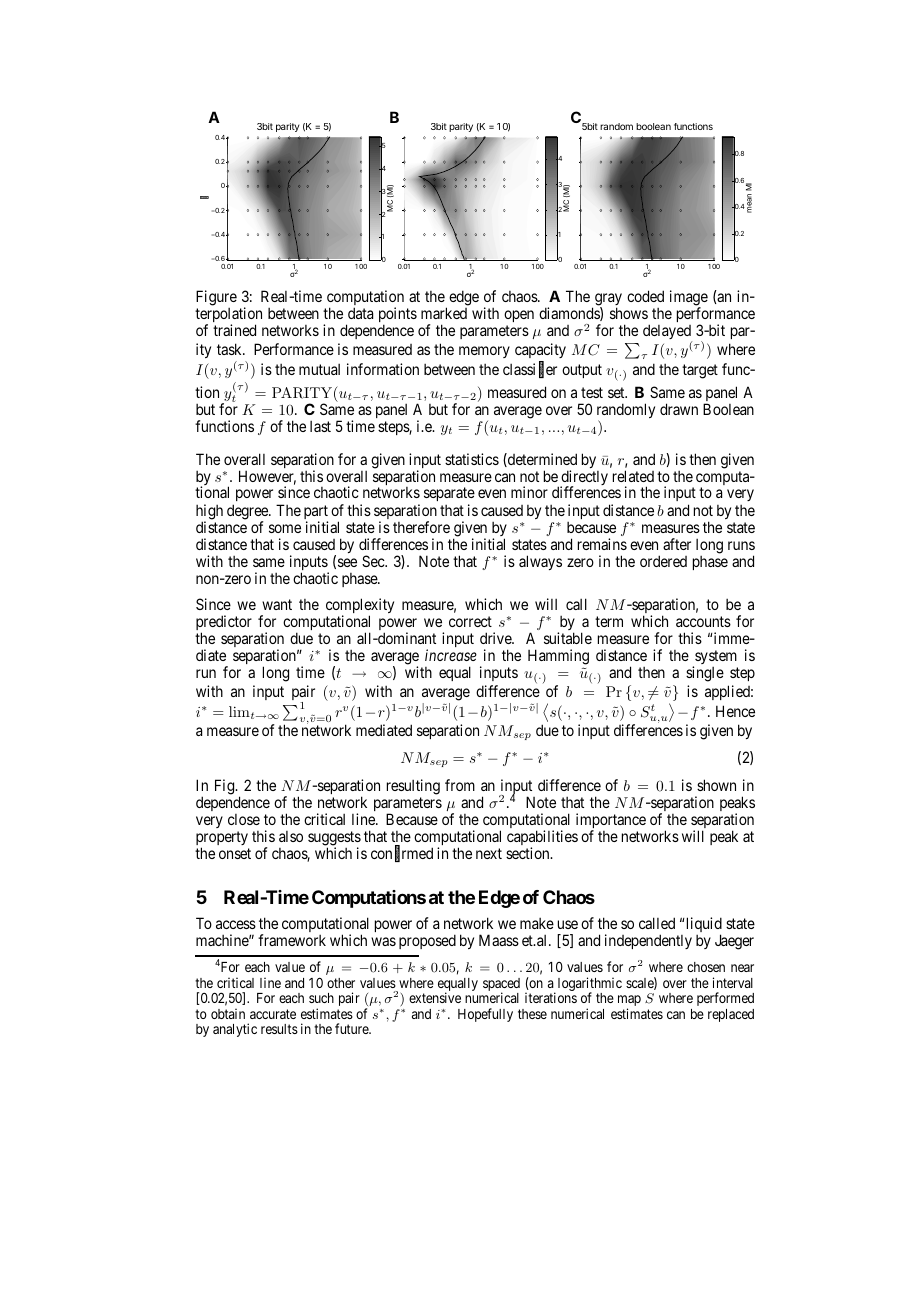 The image size is (924, 1308). I want to click on separate, so click(449, 496).
